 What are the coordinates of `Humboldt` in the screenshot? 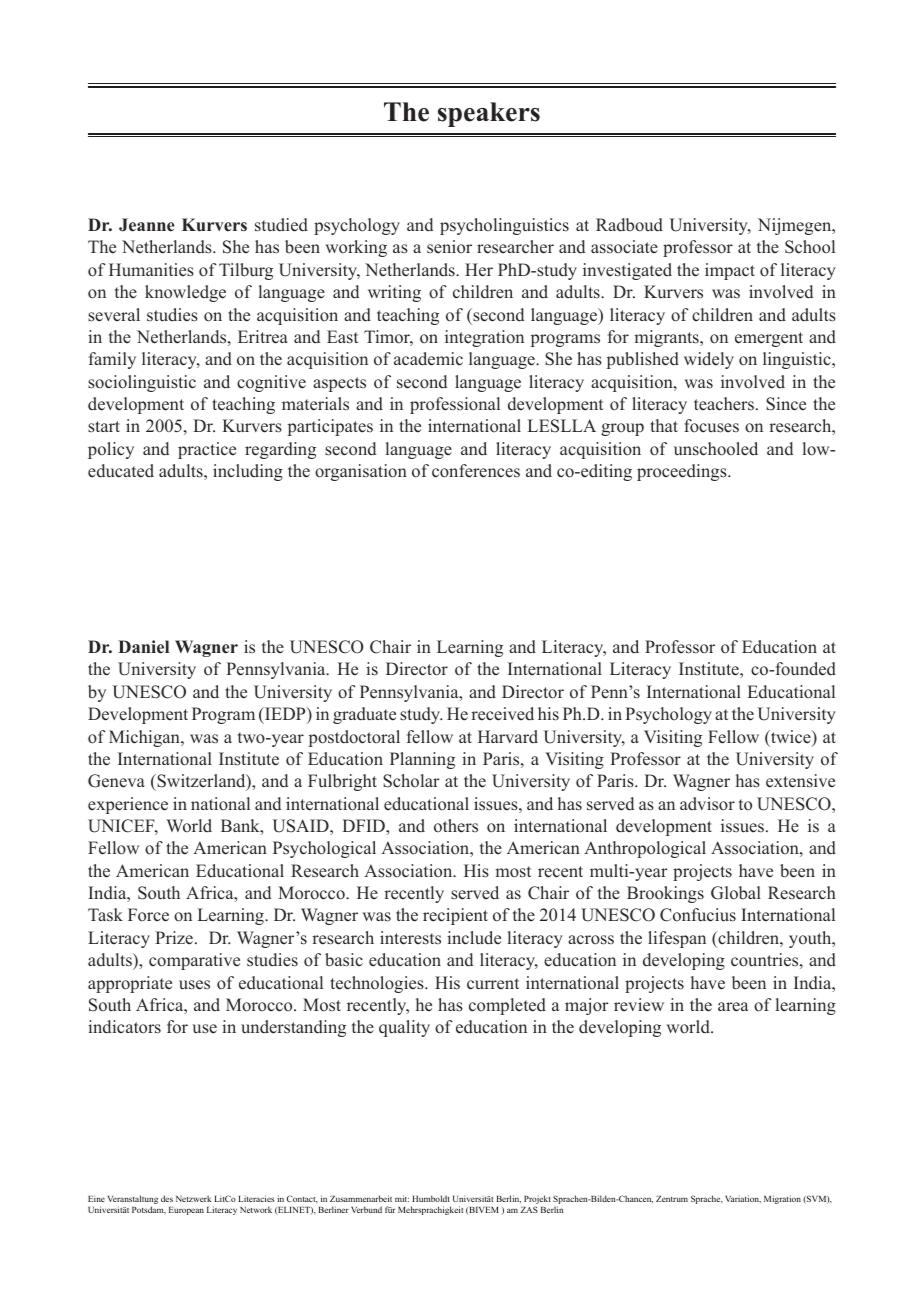 It's located at (431, 1198).
